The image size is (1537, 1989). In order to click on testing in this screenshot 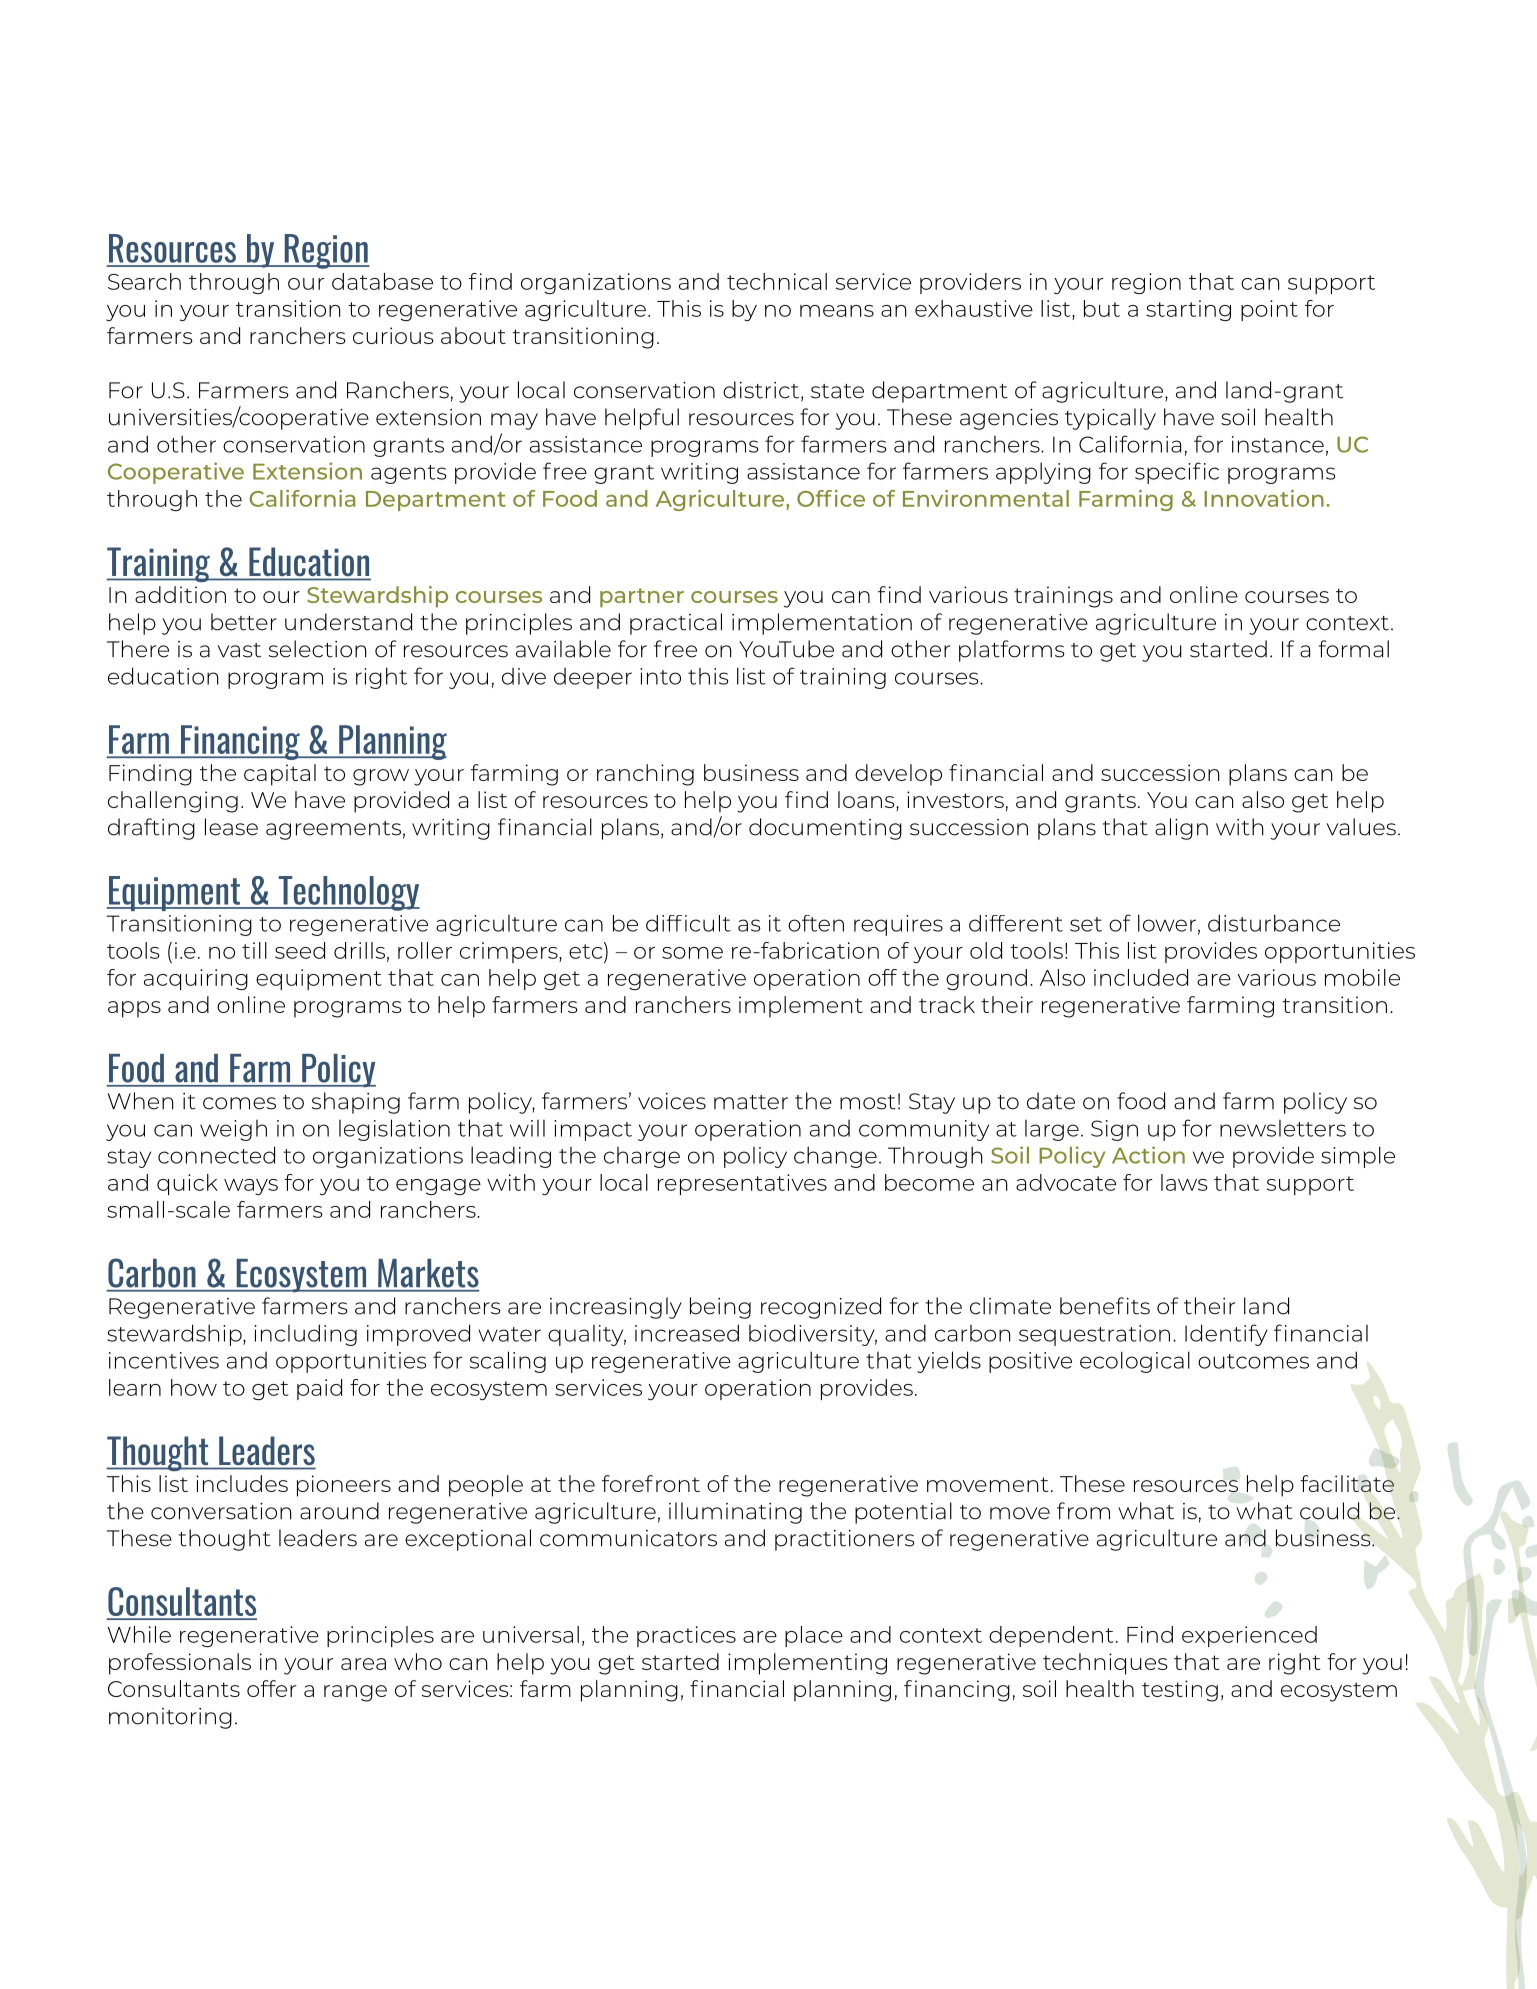, I will do `click(1180, 1691)`.
